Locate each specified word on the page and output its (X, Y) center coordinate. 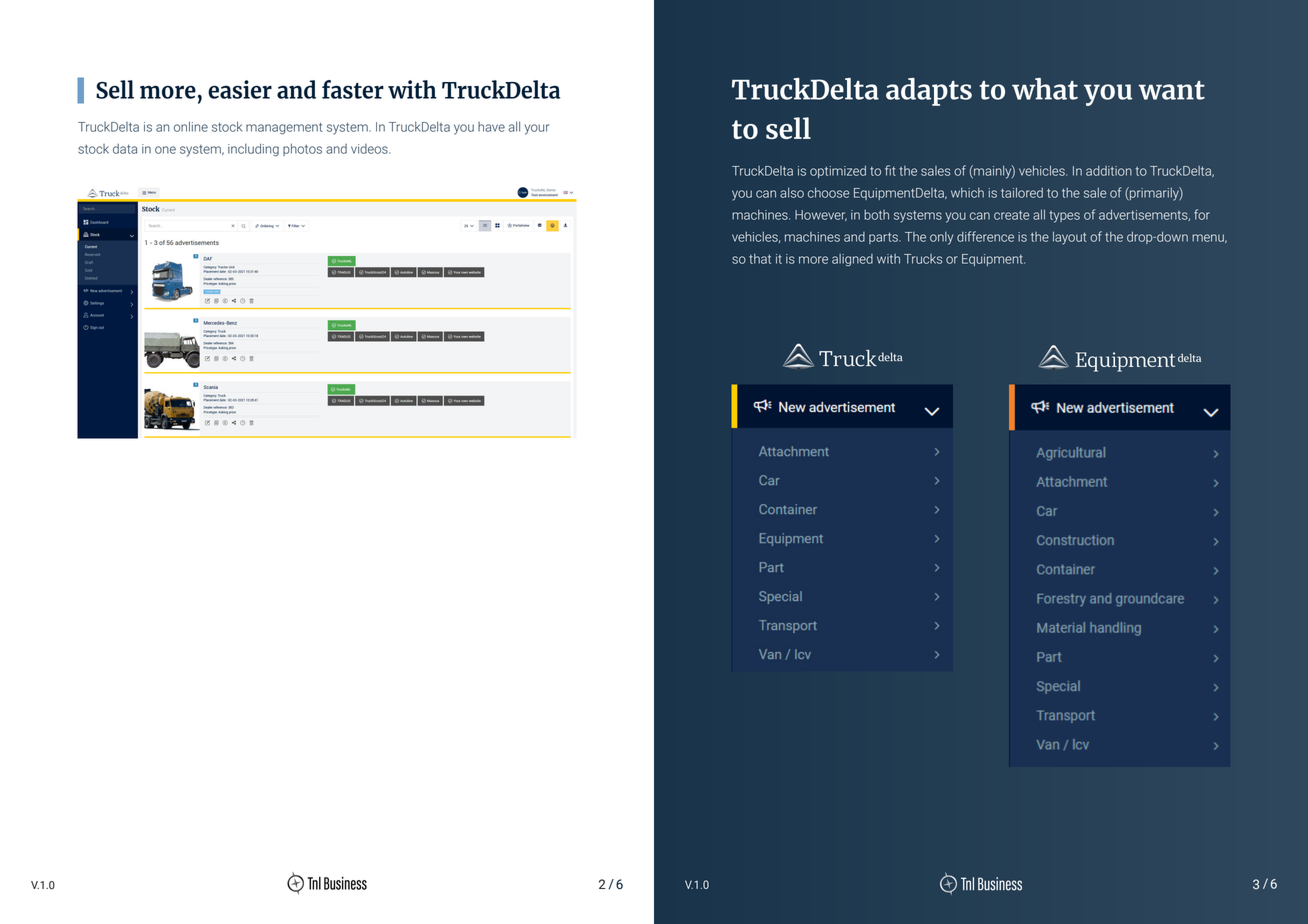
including (253, 150)
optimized (838, 171)
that (760, 258)
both (876, 215)
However (821, 215)
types (1064, 217)
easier (240, 89)
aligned (852, 260)
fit (890, 170)
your (537, 129)
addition (1109, 171)
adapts (929, 92)
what (1045, 89)
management (284, 128)
